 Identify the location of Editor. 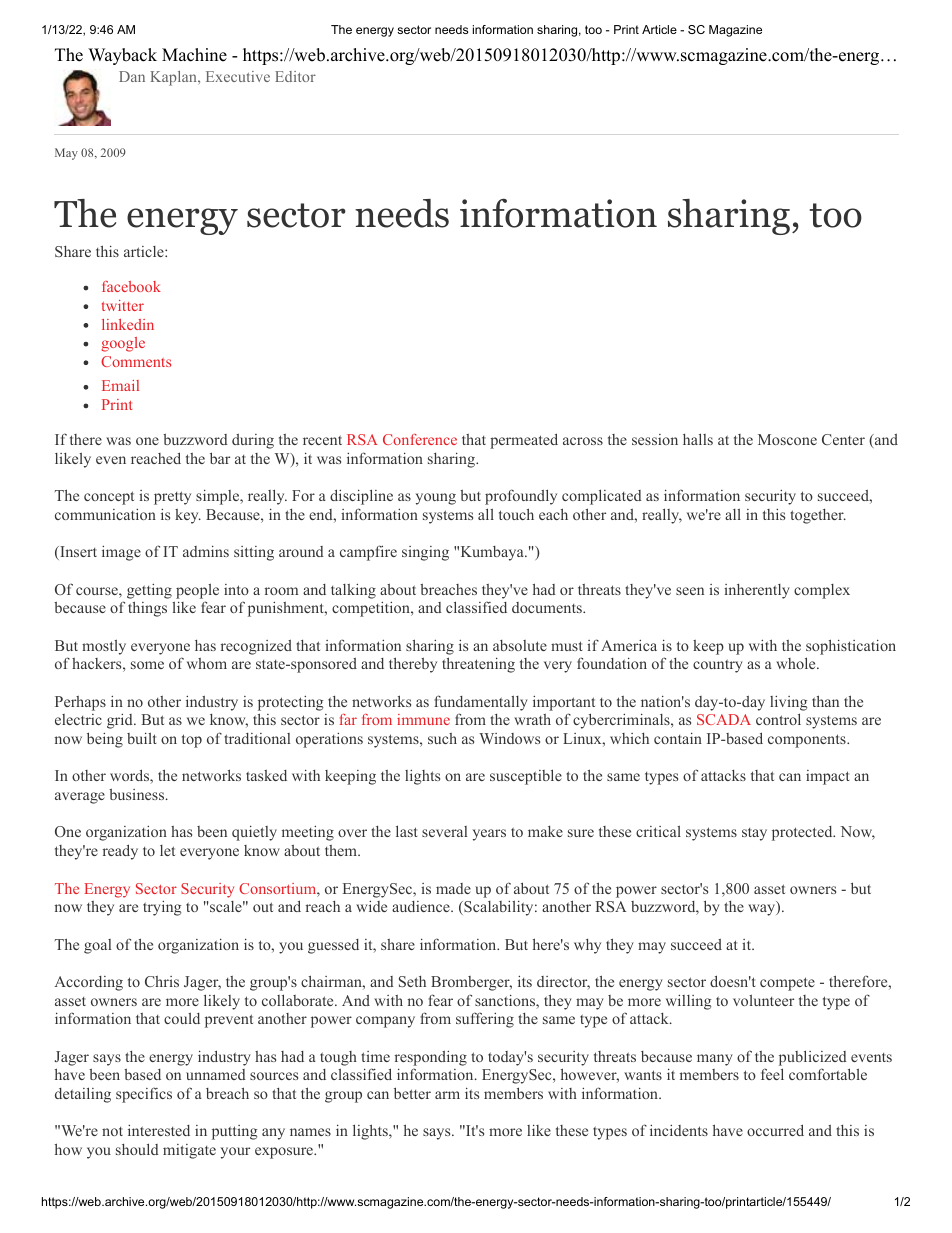
(295, 76).
